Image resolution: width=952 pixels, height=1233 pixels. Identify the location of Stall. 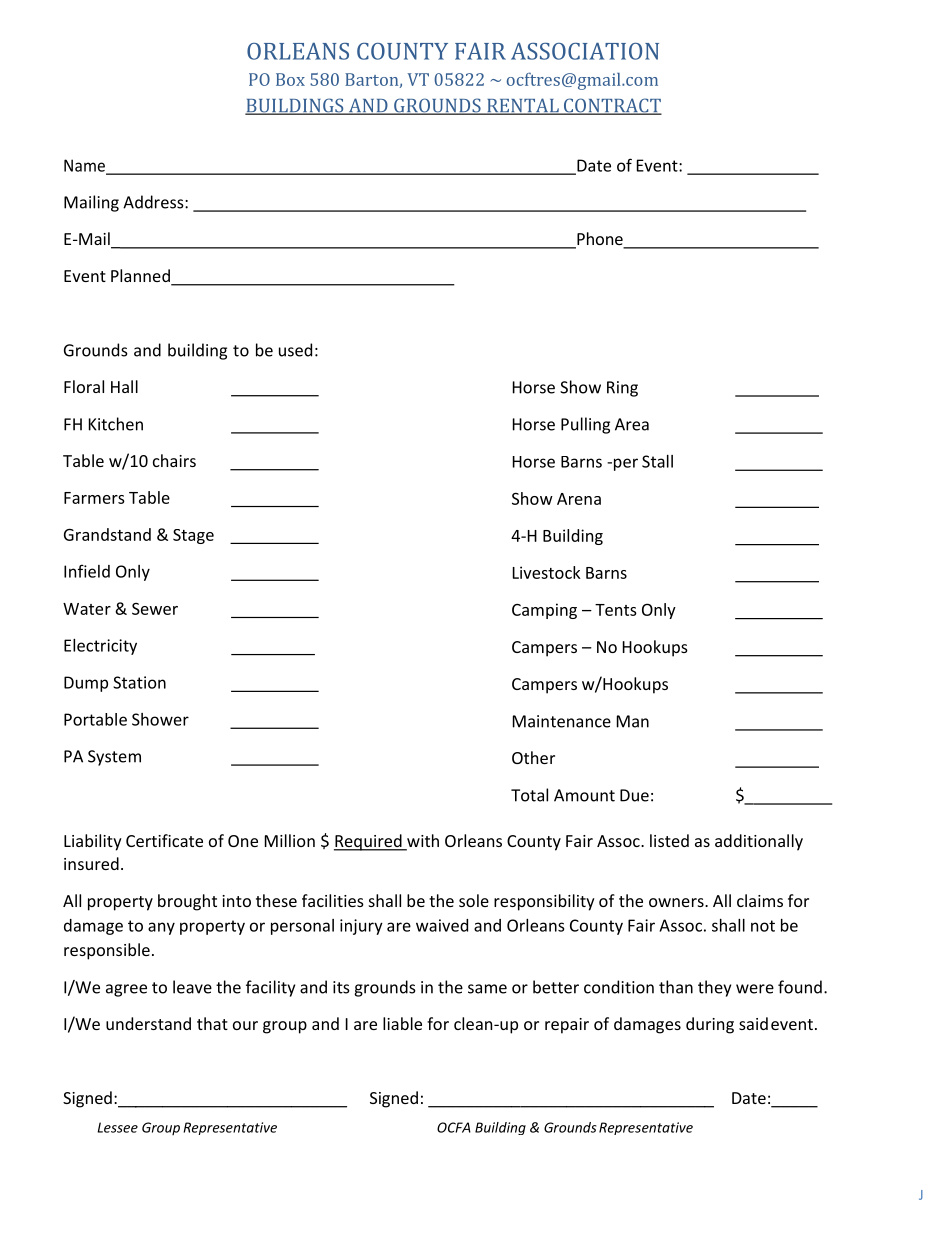
(657, 461).
